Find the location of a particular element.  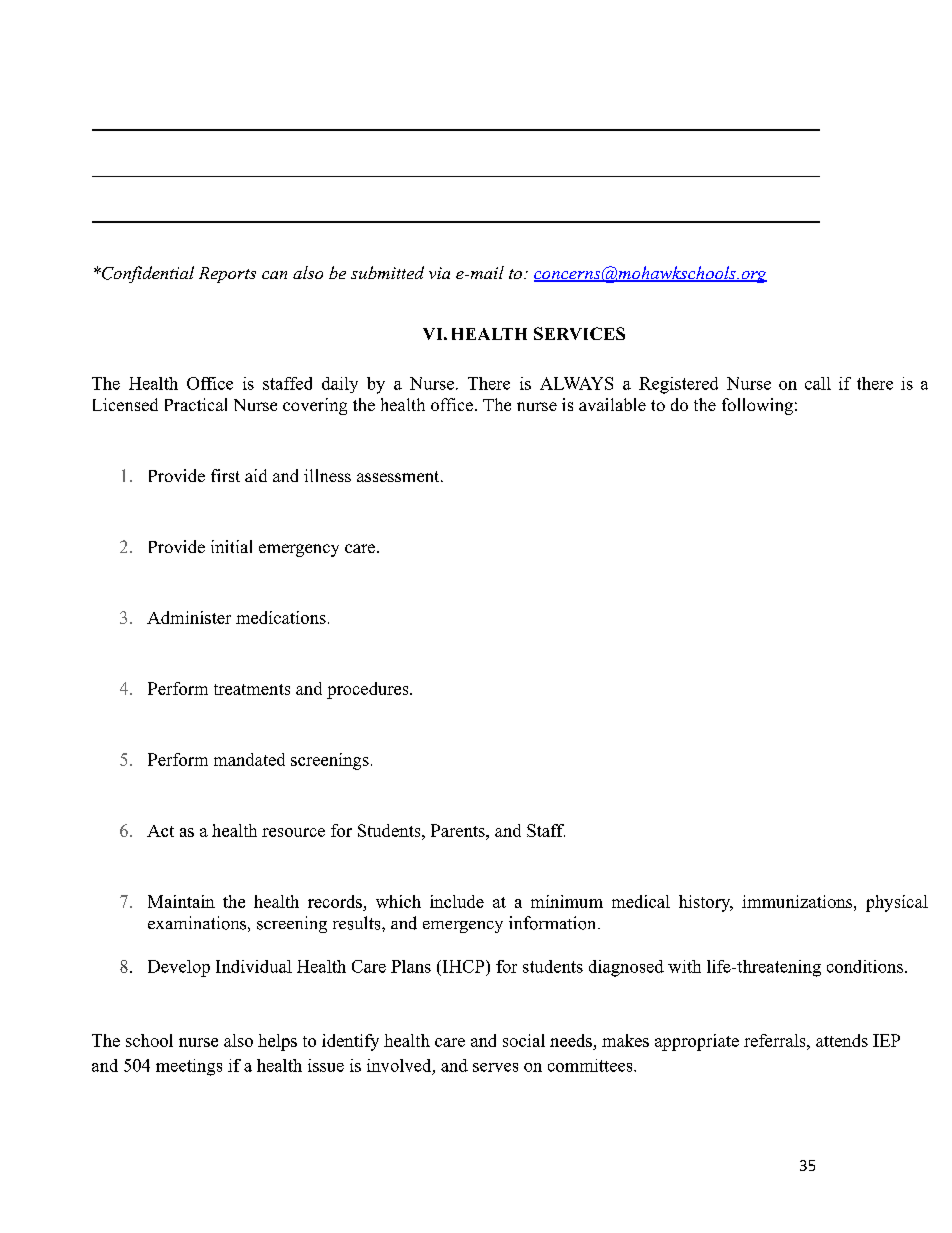

procedures is located at coordinates (369, 690).
